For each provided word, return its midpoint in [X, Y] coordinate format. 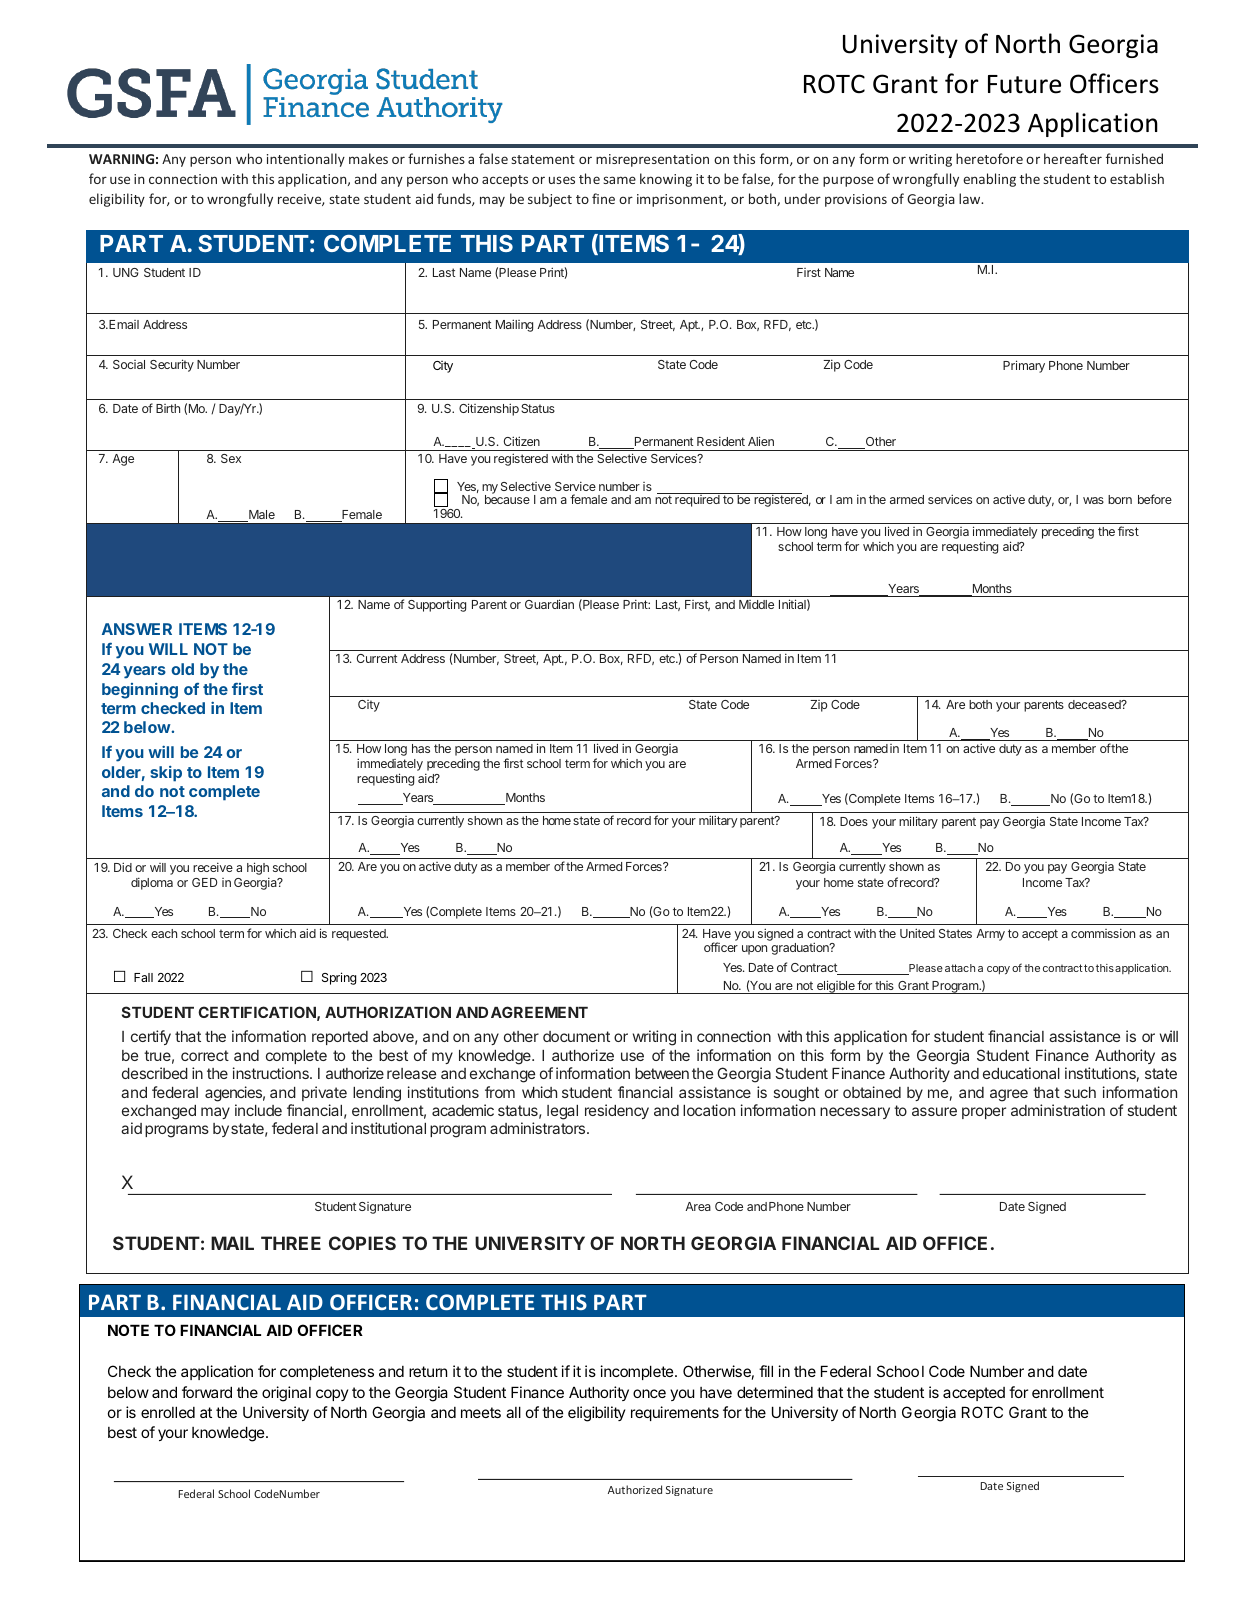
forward [207, 1392]
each [164, 933]
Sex [231, 458]
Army [990, 935]
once [649, 1393]
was [1093, 500]
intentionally [306, 160]
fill [766, 1371]
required [697, 501]
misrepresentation [652, 160]
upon [754, 950]
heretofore [989, 158]
